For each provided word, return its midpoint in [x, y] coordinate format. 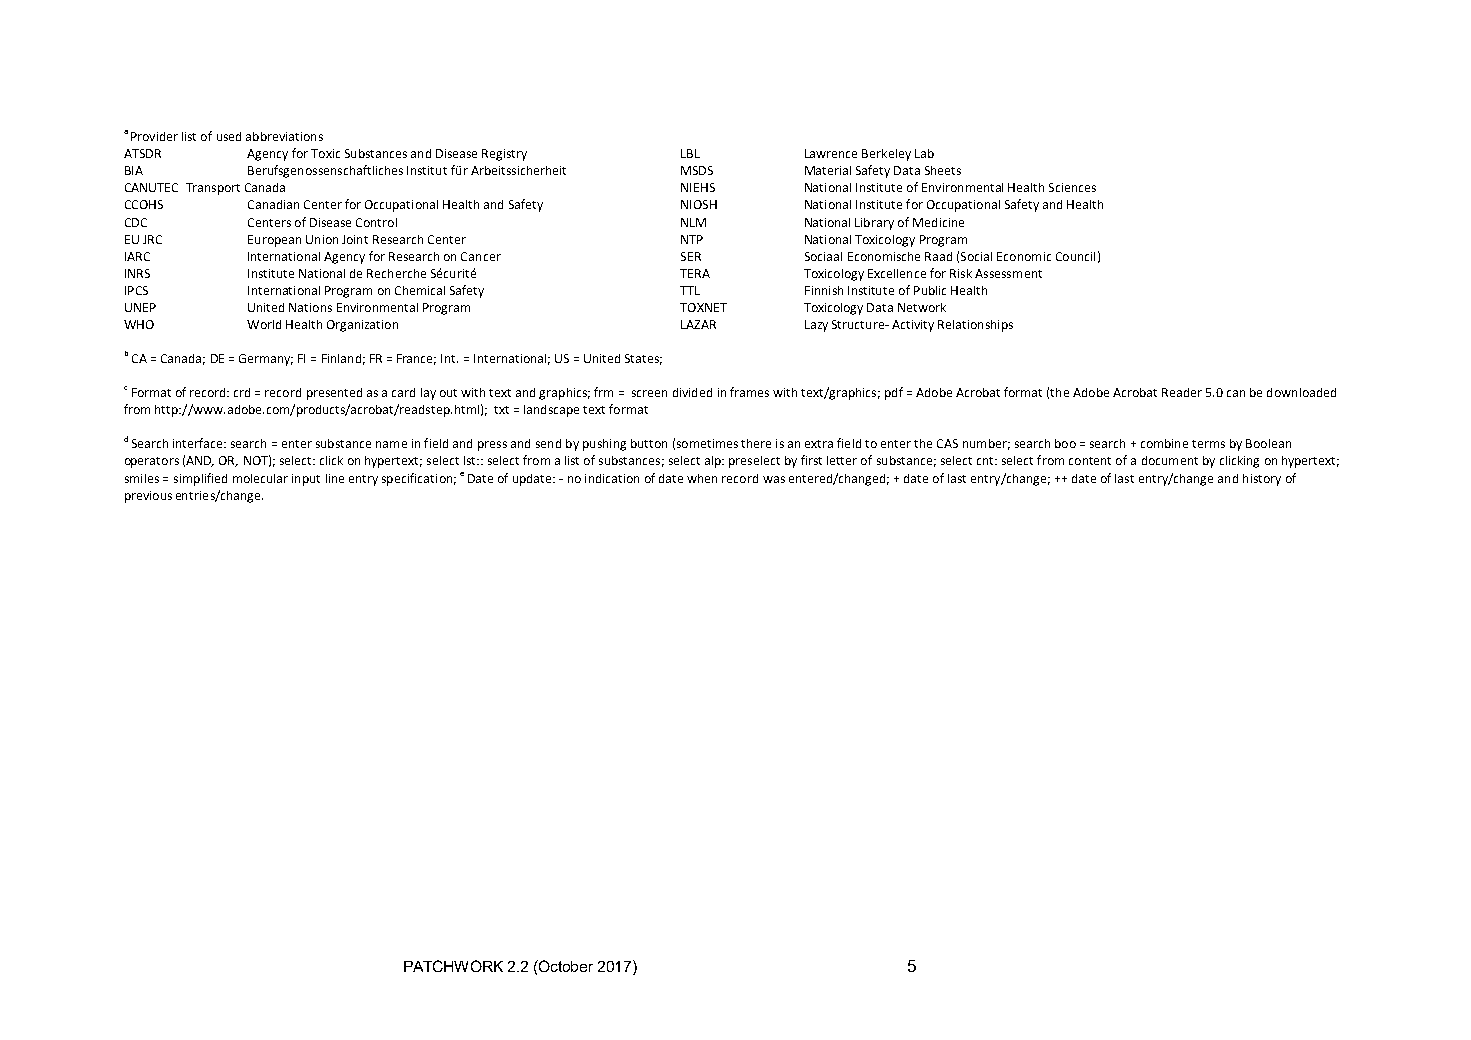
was [774, 479]
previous [148, 497]
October [565, 966]
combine [1164, 443]
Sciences [1072, 187]
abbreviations [284, 136]
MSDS [697, 170]
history [1262, 480]
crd [242, 392]
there [756, 443]
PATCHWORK [453, 966]
